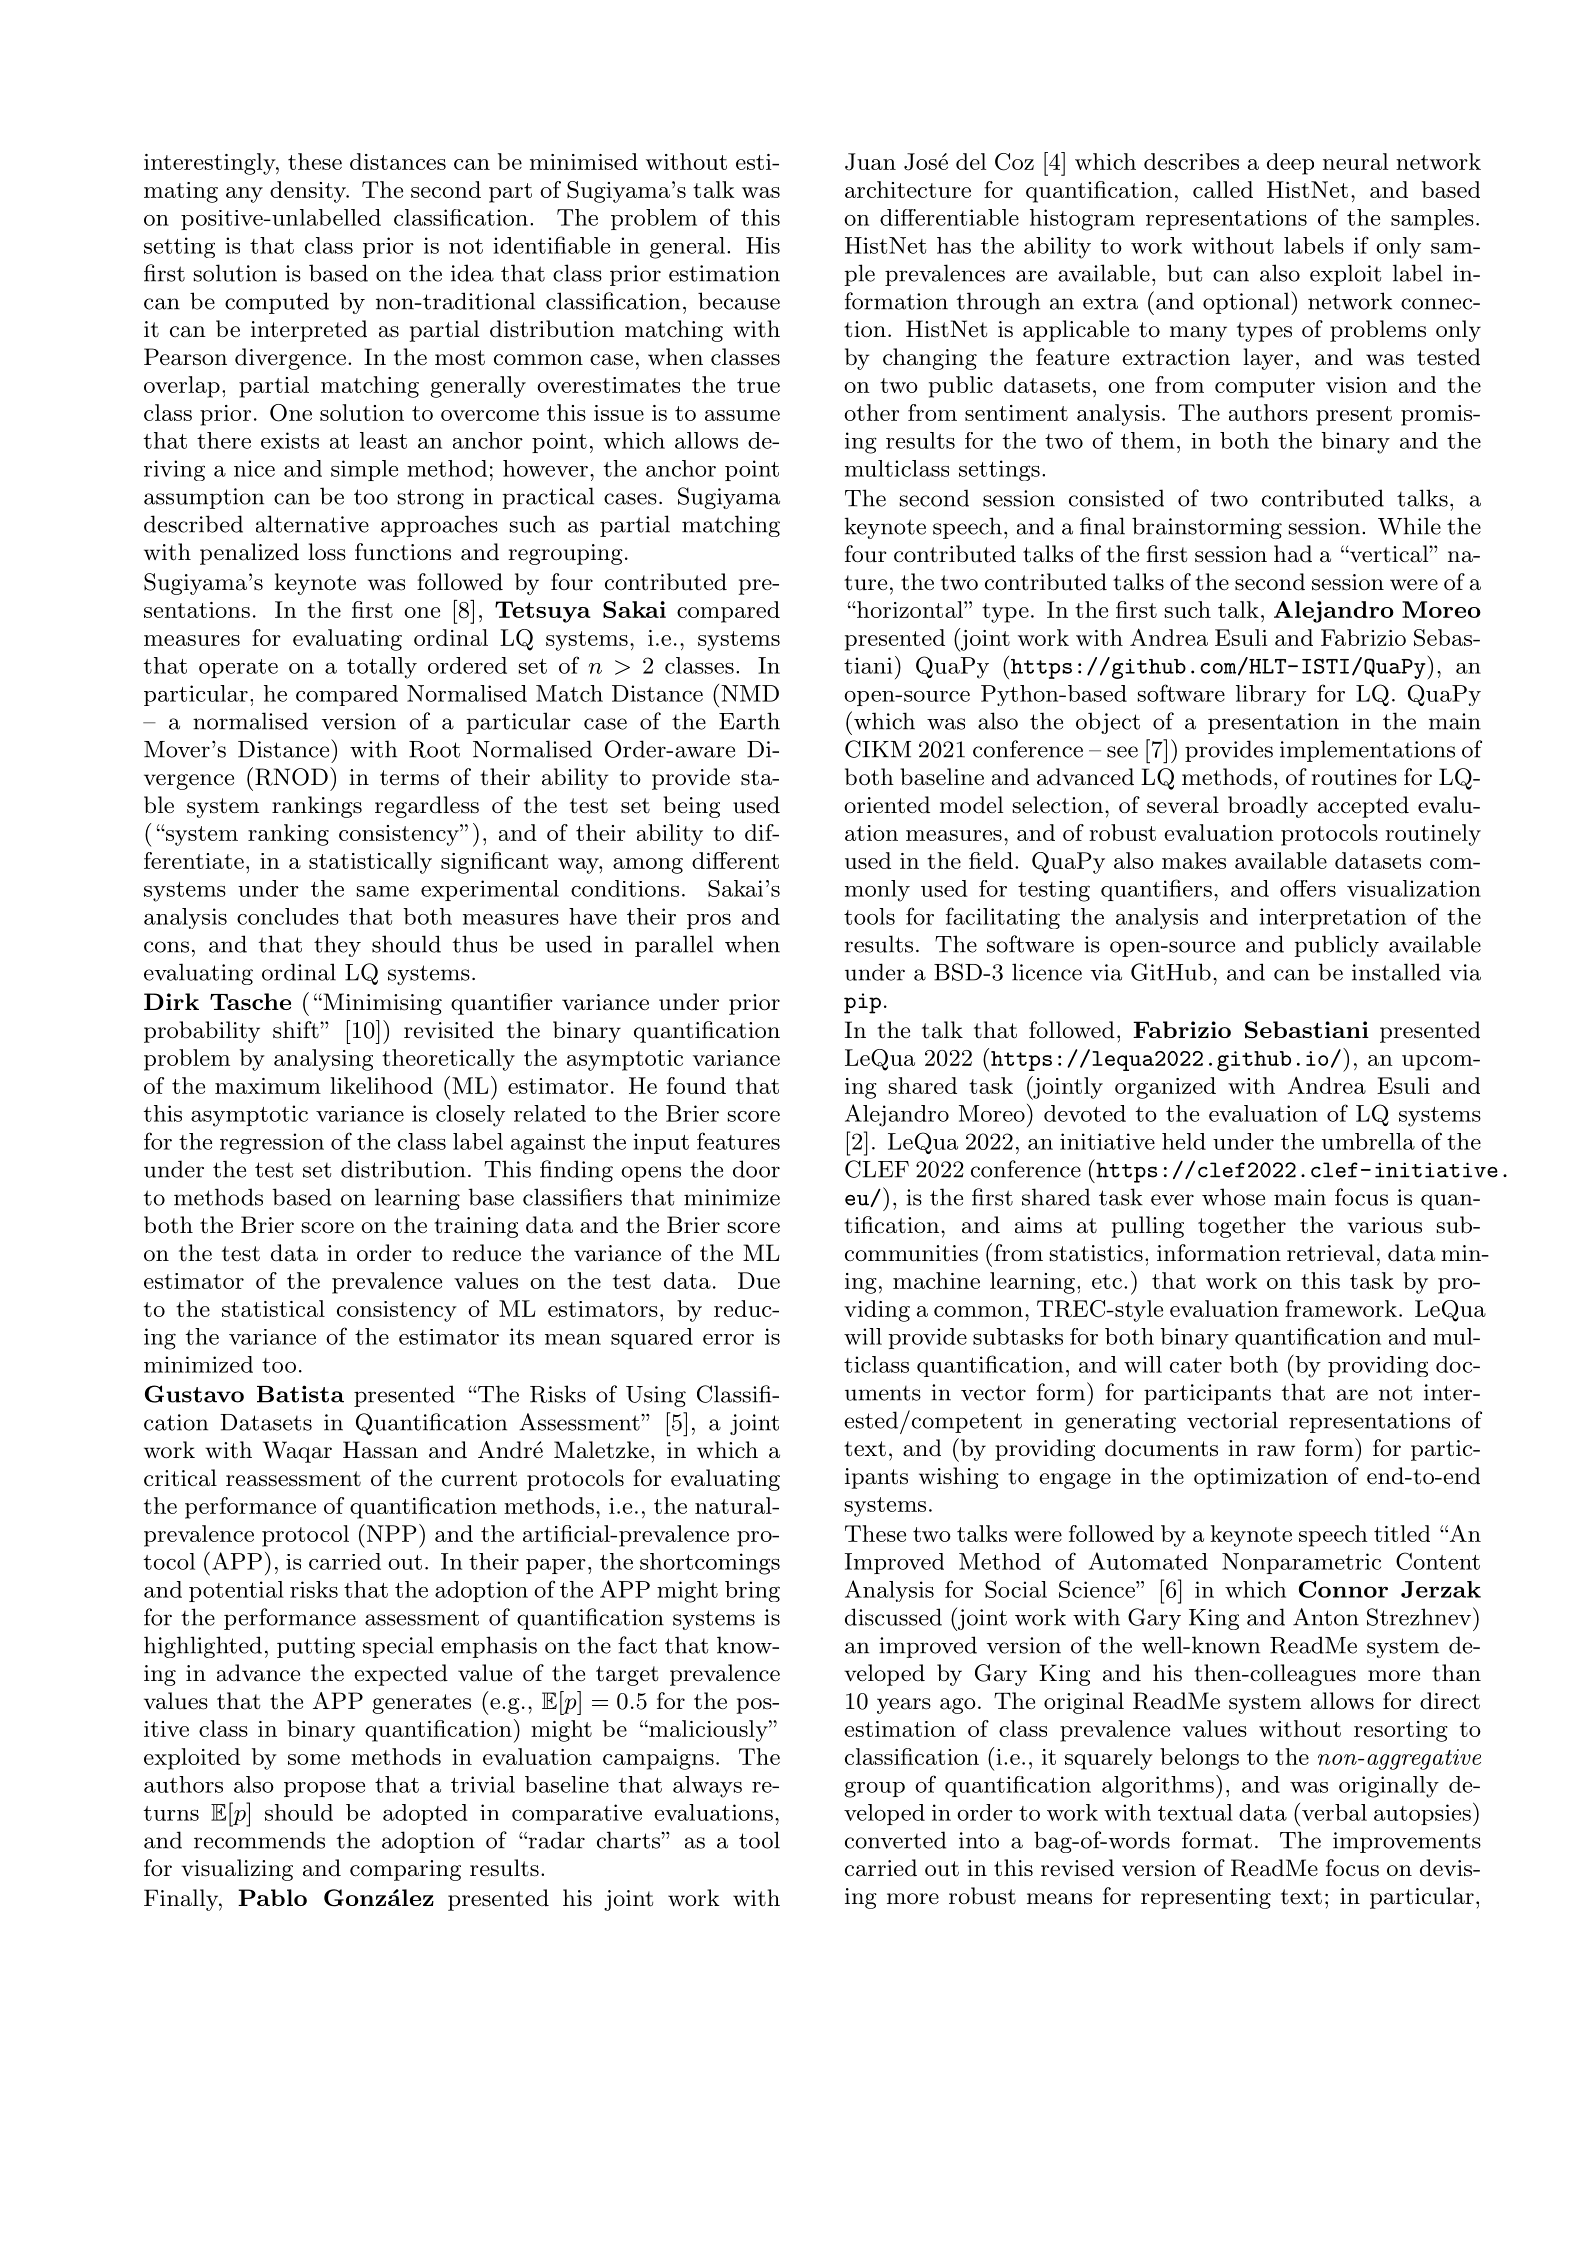 This document has height=2243, width=1586. I want to click on whose, so click(1233, 1197).
